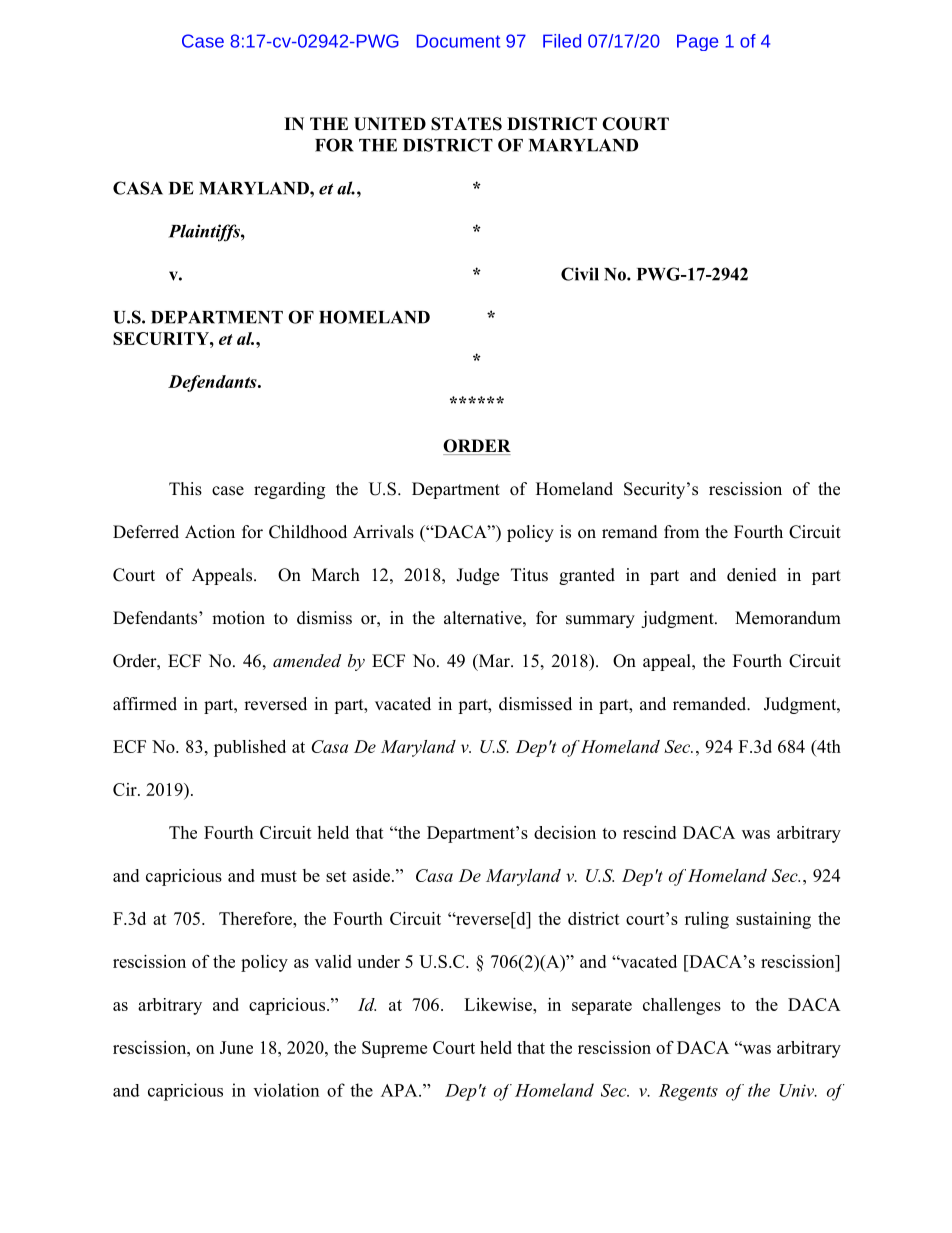 Image resolution: width=952 pixels, height=1233 pixels. What do you see at coordinates (210, 532) in the screenshot?
I see `Action` at bounding box center [210, 532].
